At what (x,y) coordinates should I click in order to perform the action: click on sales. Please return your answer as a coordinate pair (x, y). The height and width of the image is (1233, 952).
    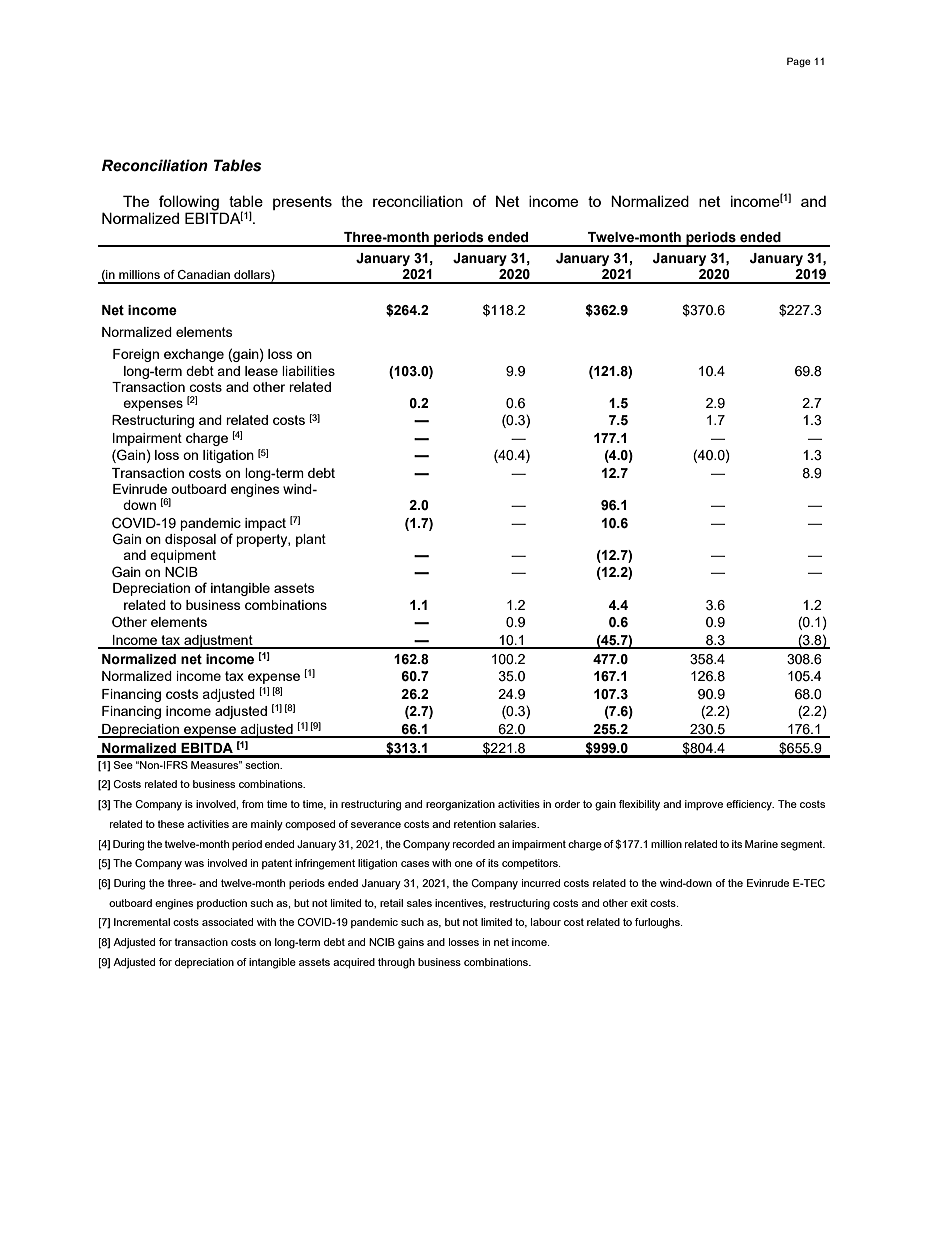
    Looking at the image, I should click on (419, 903).
